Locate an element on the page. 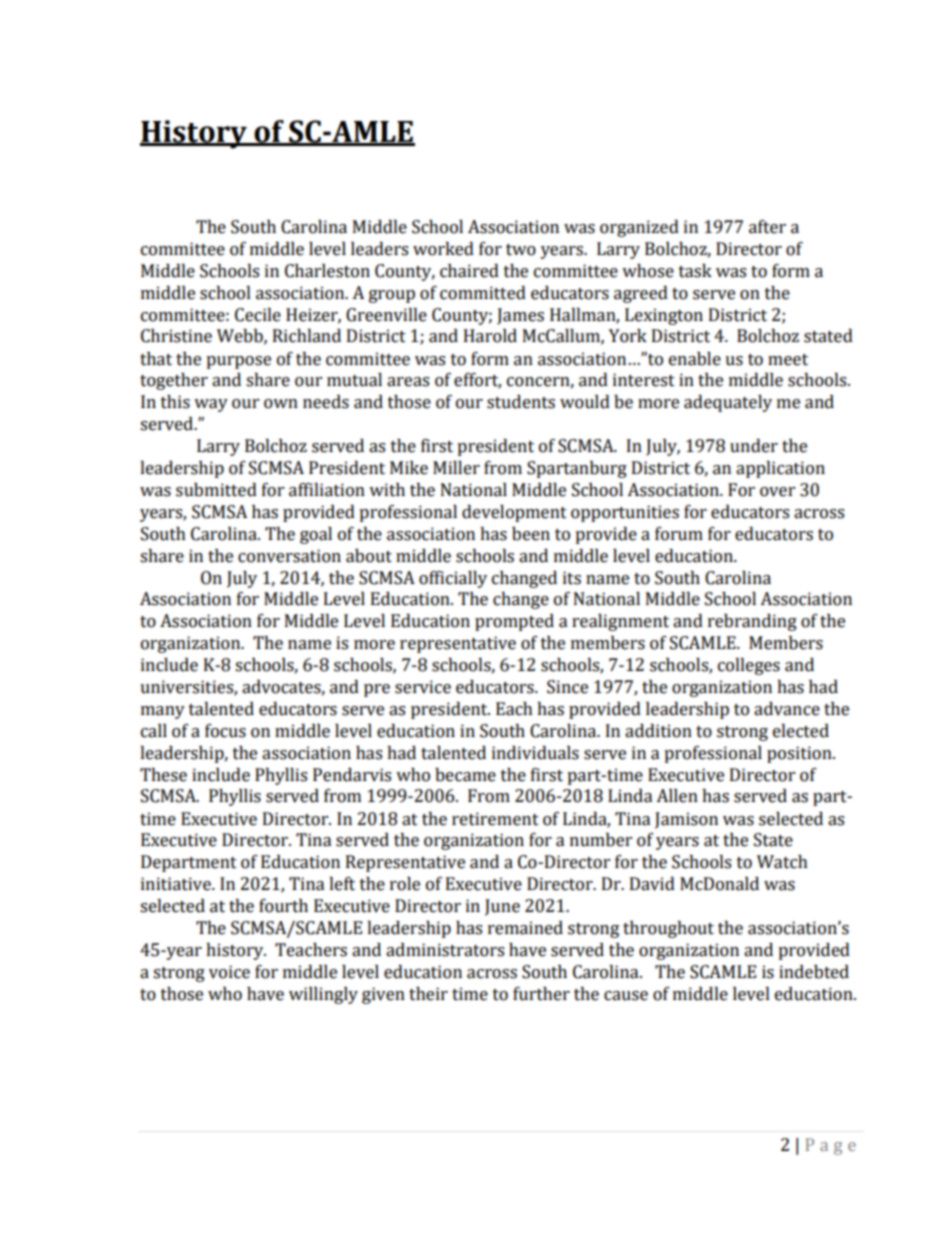 This image has height=1233, width=952. initiative is located at coordinates (177, 884).
